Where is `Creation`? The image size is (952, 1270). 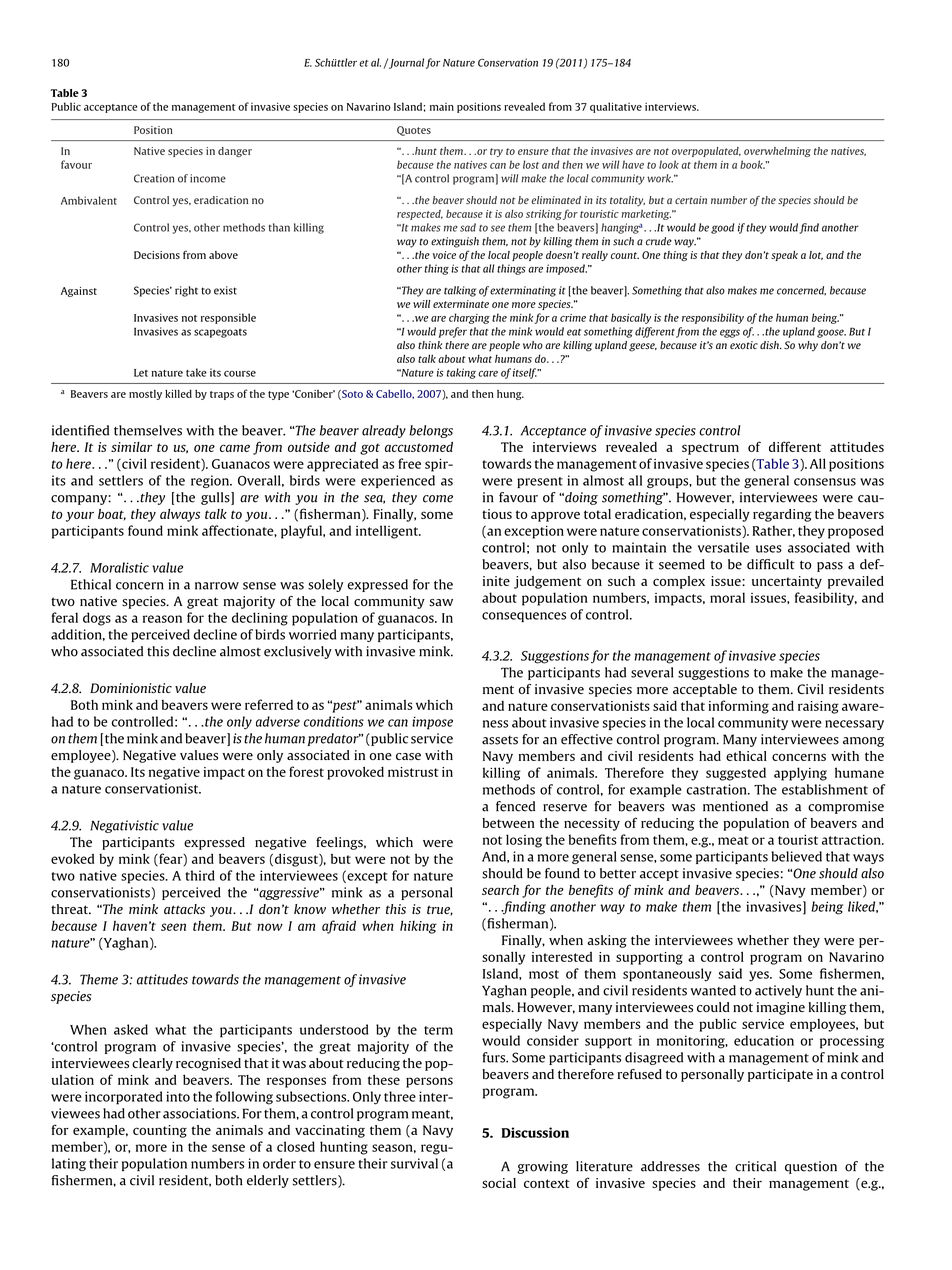 Creation is located at coordinates (154, 178).
